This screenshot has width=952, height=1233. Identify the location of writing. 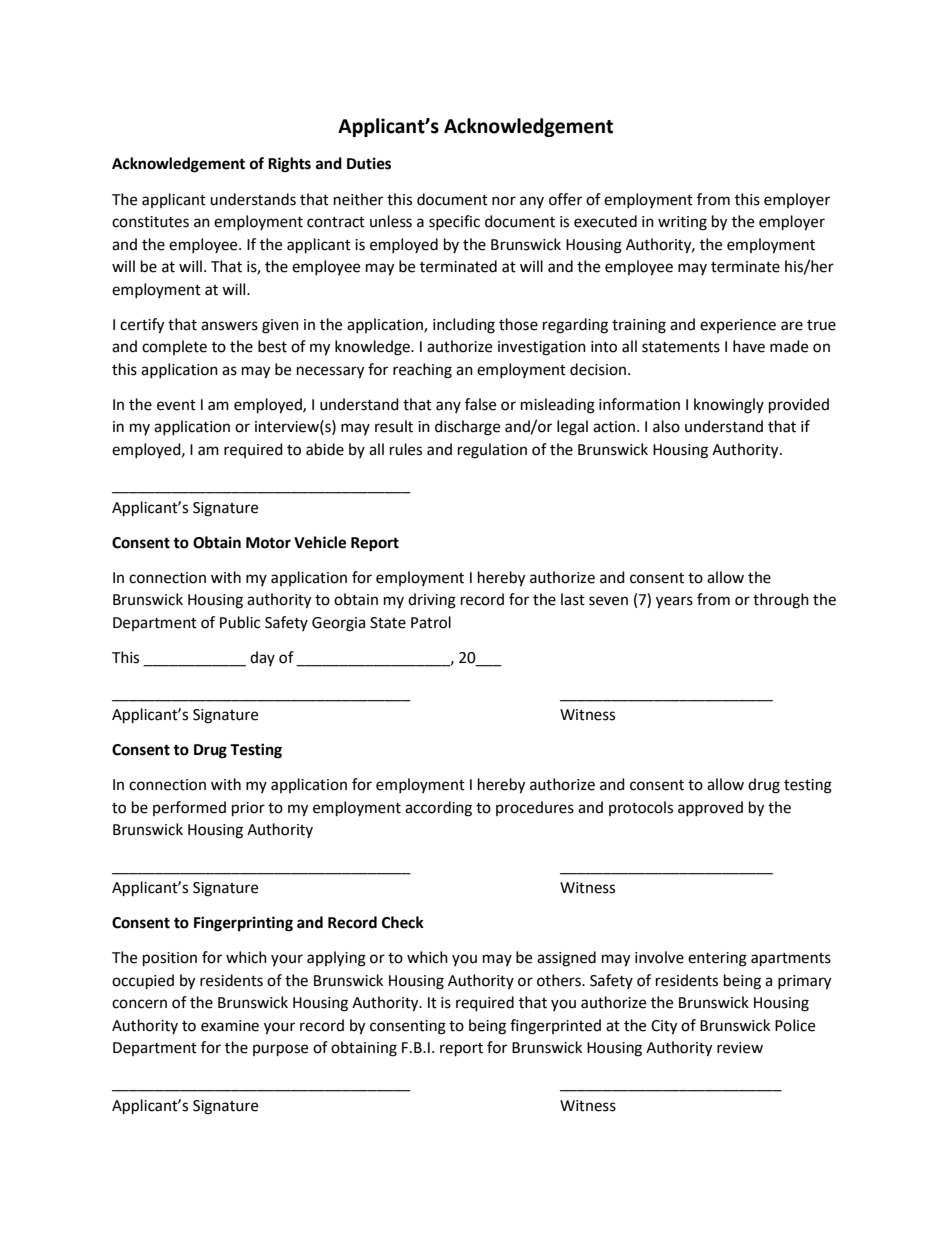
(682, 223).
